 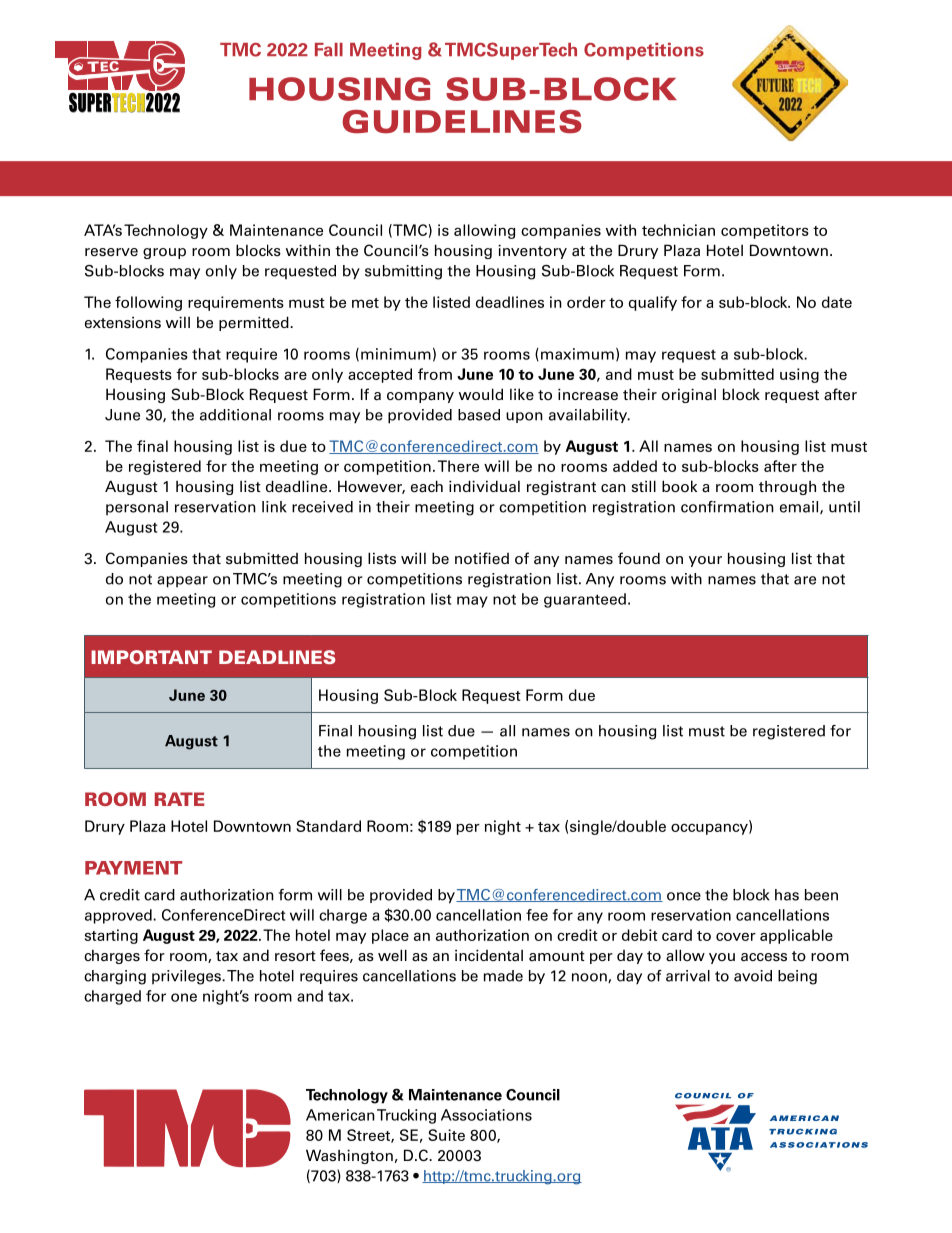 I want to click on original, so click(x=689, y=395).
